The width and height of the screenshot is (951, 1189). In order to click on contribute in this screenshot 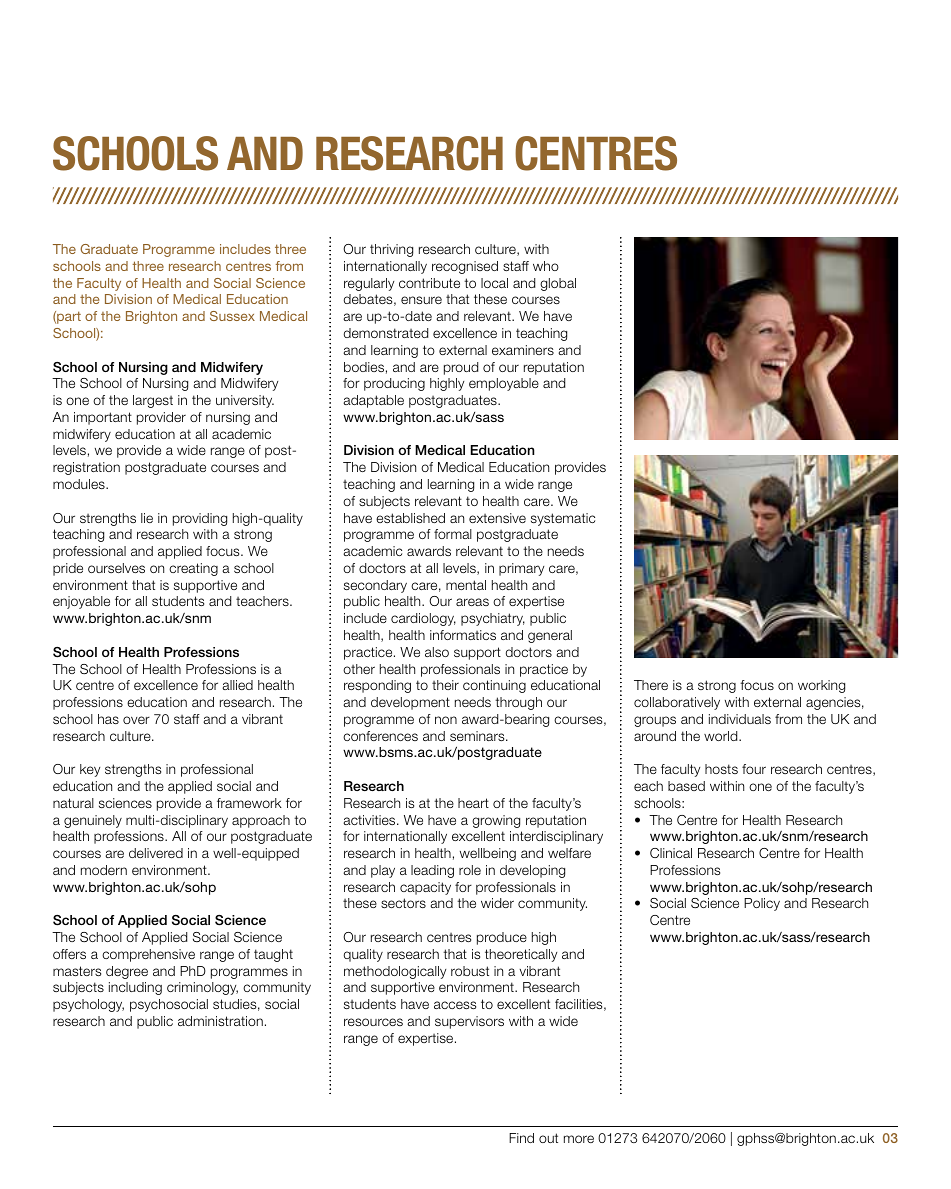, I will do `click(429, 283)`.
